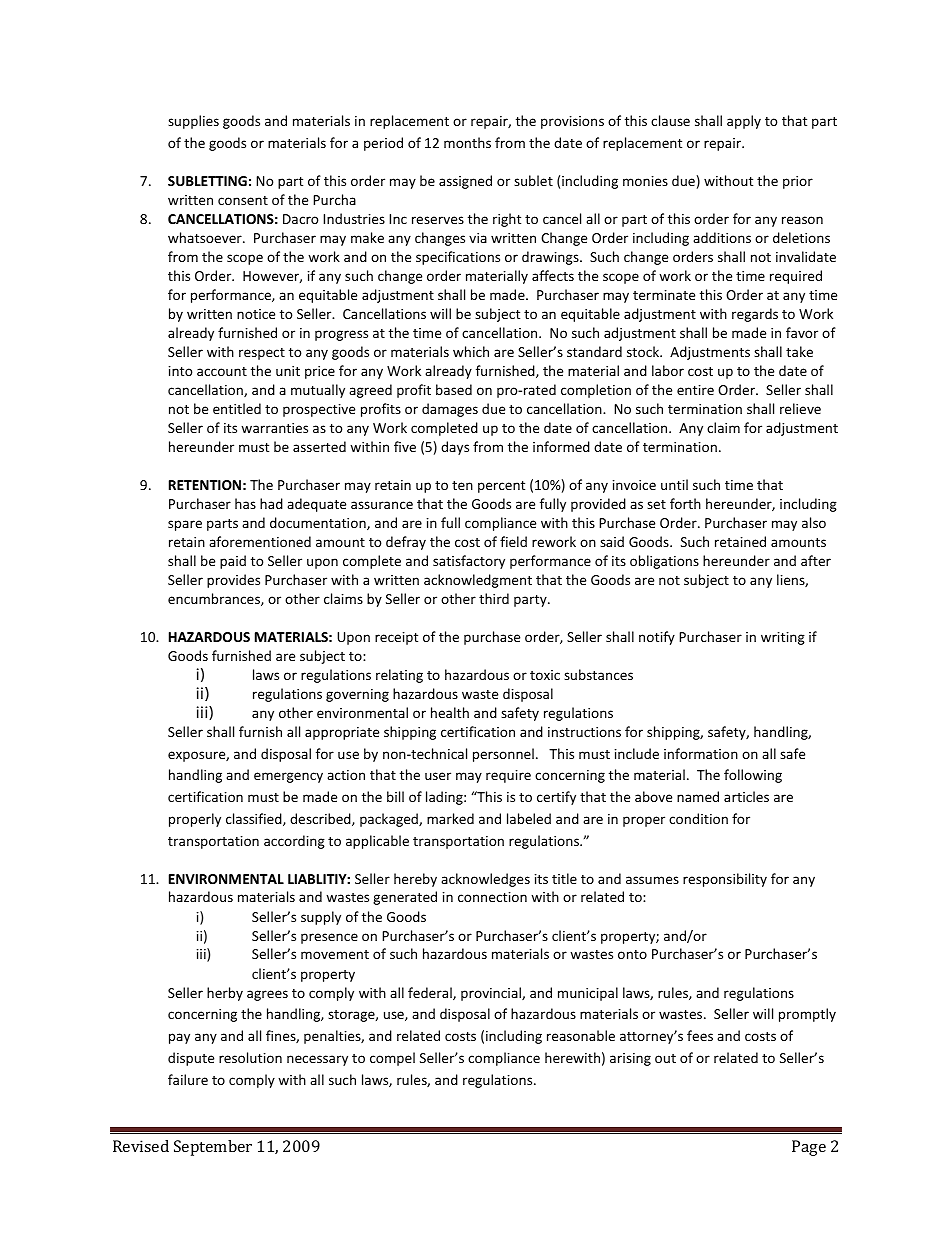 The image size is (952, 1233). Describe the element at coordinates (233, 581) in the screenshot. I see `provides` at that location.
